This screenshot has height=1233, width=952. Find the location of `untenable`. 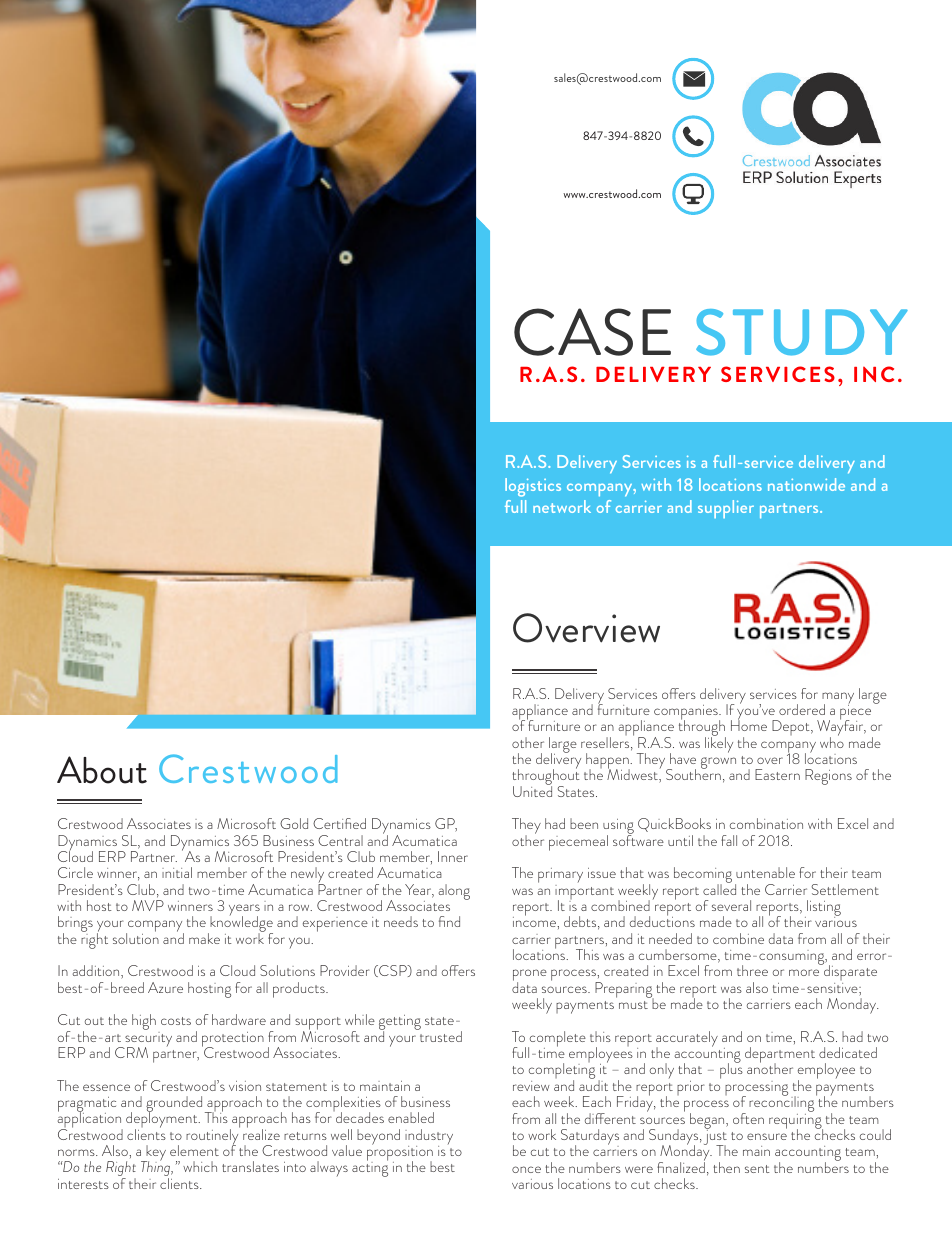

untenable is located at coordinates (765, 872).
